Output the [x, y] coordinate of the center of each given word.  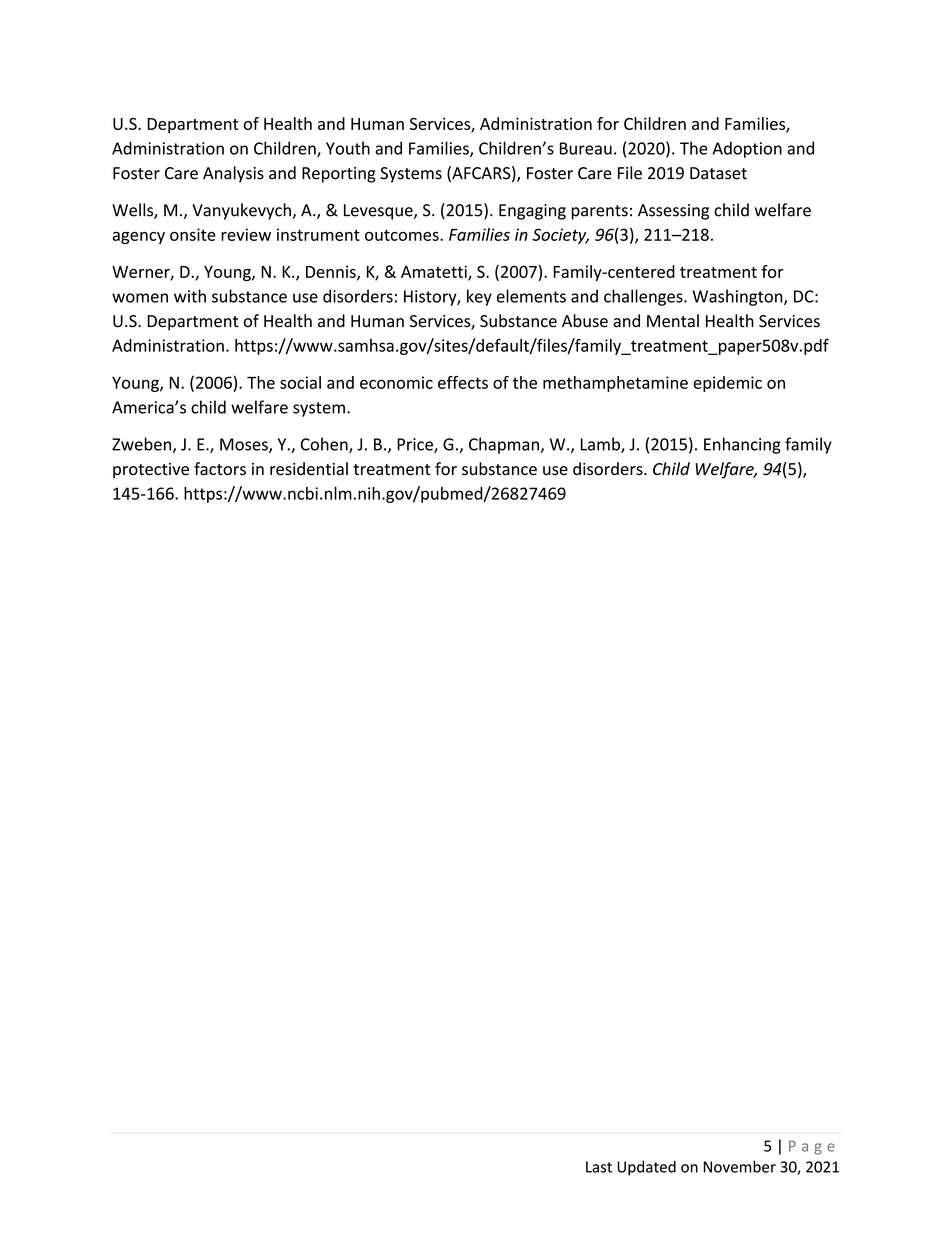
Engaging [532, 212]
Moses [245, 445]
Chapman [504, 445]
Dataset [718, 173]
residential [309, 469]
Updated [646, 1168]
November [739, 1166]
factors [220, 469]
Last [599, 1167]
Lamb [601, 445]
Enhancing [742, 445]
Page [812, 1147]
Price [416, 445]
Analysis [233, 174]
